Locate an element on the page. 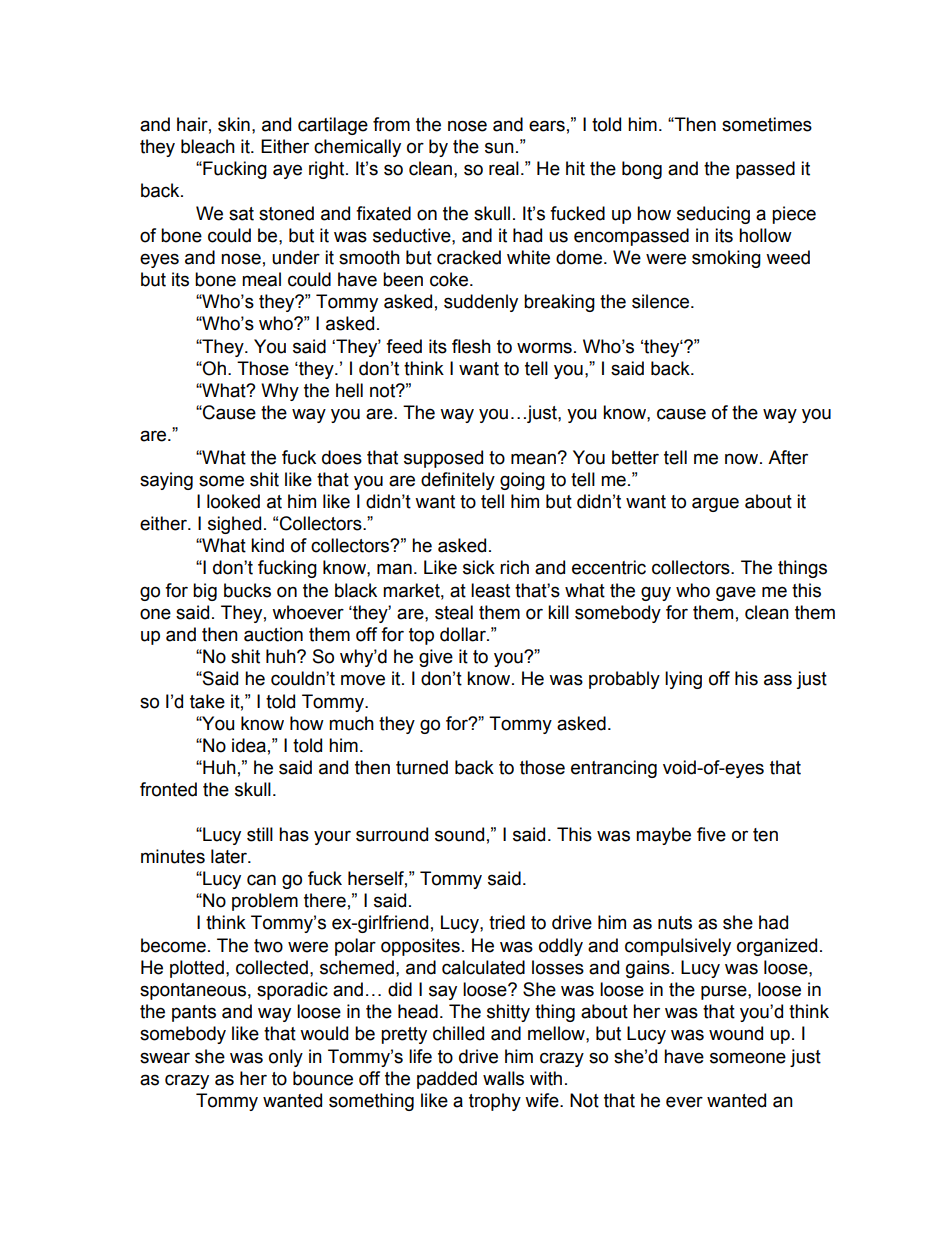  only is located at coordinates (286, 1058).
